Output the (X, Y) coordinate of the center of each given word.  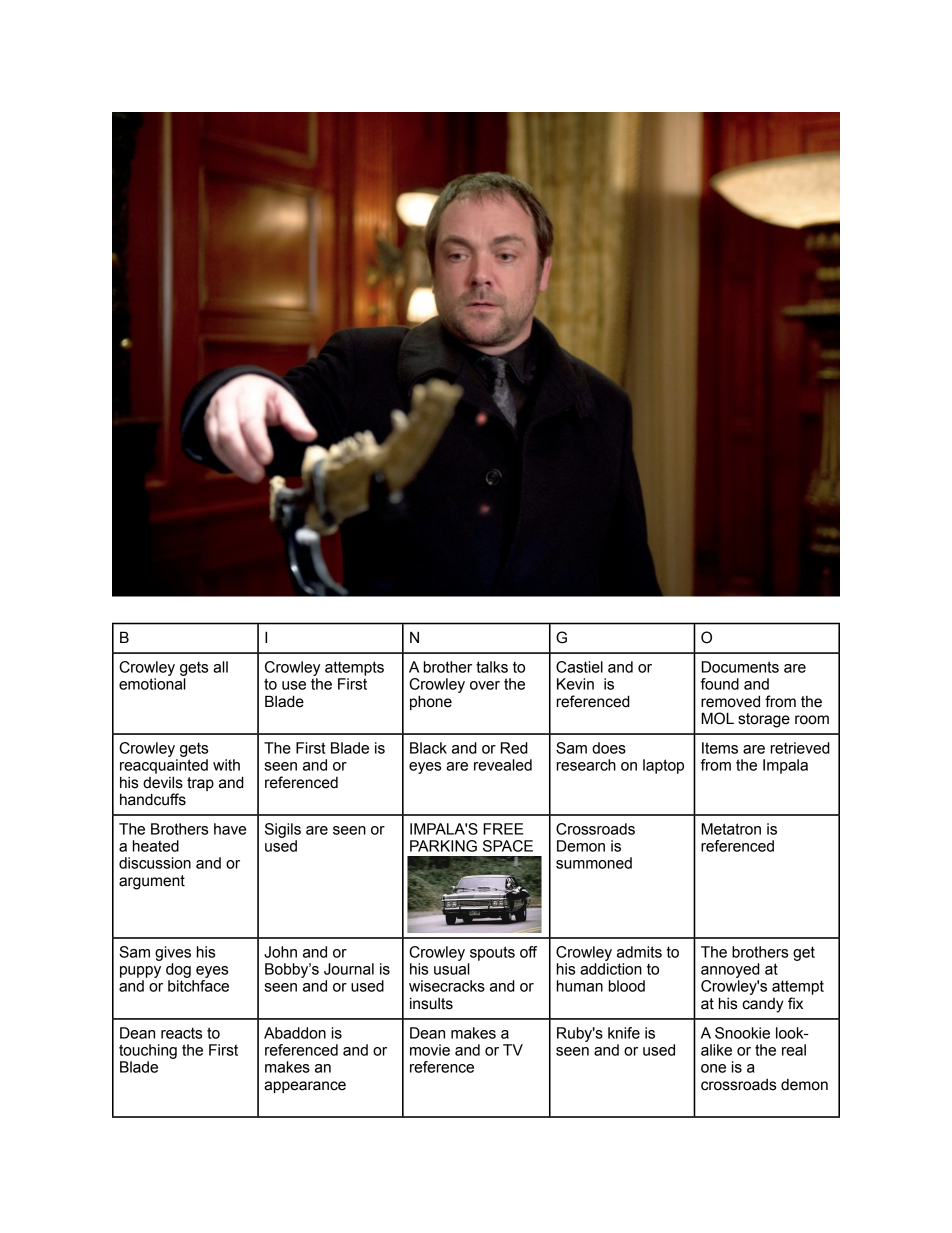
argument (152, 882)
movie (430, 1050)
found (720, 684)
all (220, 667)
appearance (305, 1087)
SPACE (508, 846)
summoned (594, 863)
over (485, 685)
